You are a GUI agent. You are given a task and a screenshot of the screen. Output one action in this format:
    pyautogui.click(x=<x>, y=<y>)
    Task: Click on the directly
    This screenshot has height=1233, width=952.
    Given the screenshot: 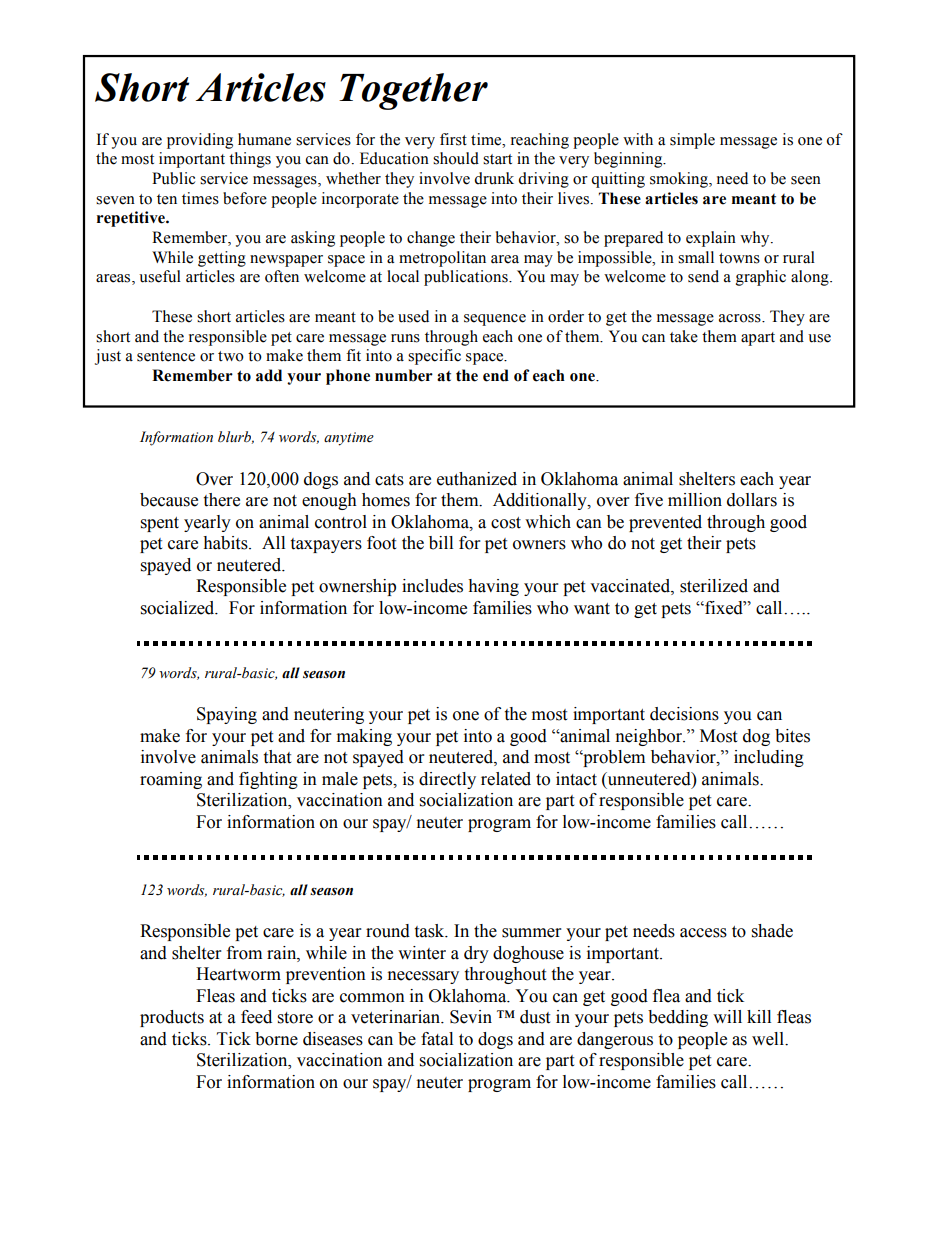 What is the action you would take?
    pyautogui.click(x=447, y=780)
